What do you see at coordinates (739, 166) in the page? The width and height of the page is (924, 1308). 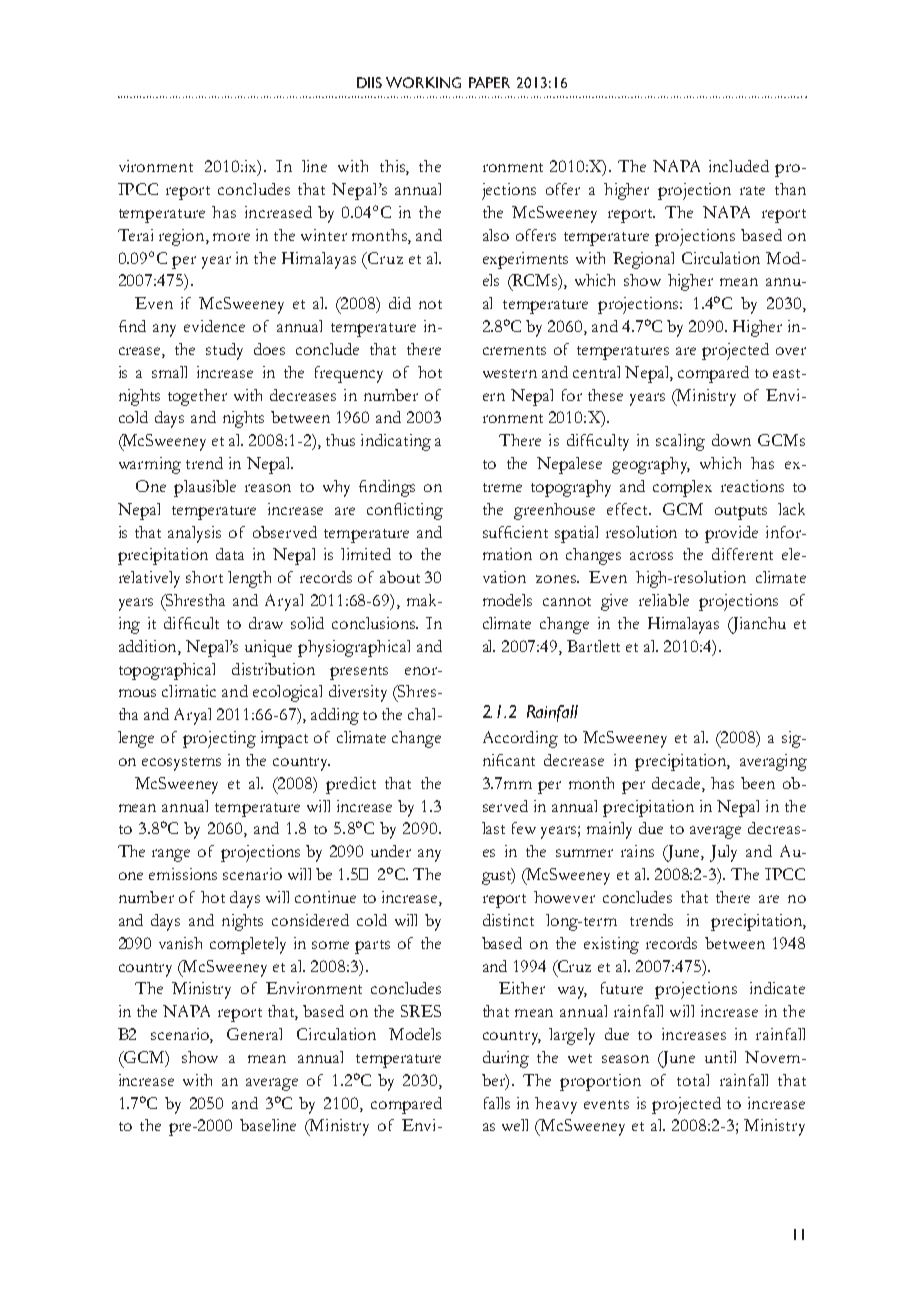 I see `included` at bounding box center [739, 166].
